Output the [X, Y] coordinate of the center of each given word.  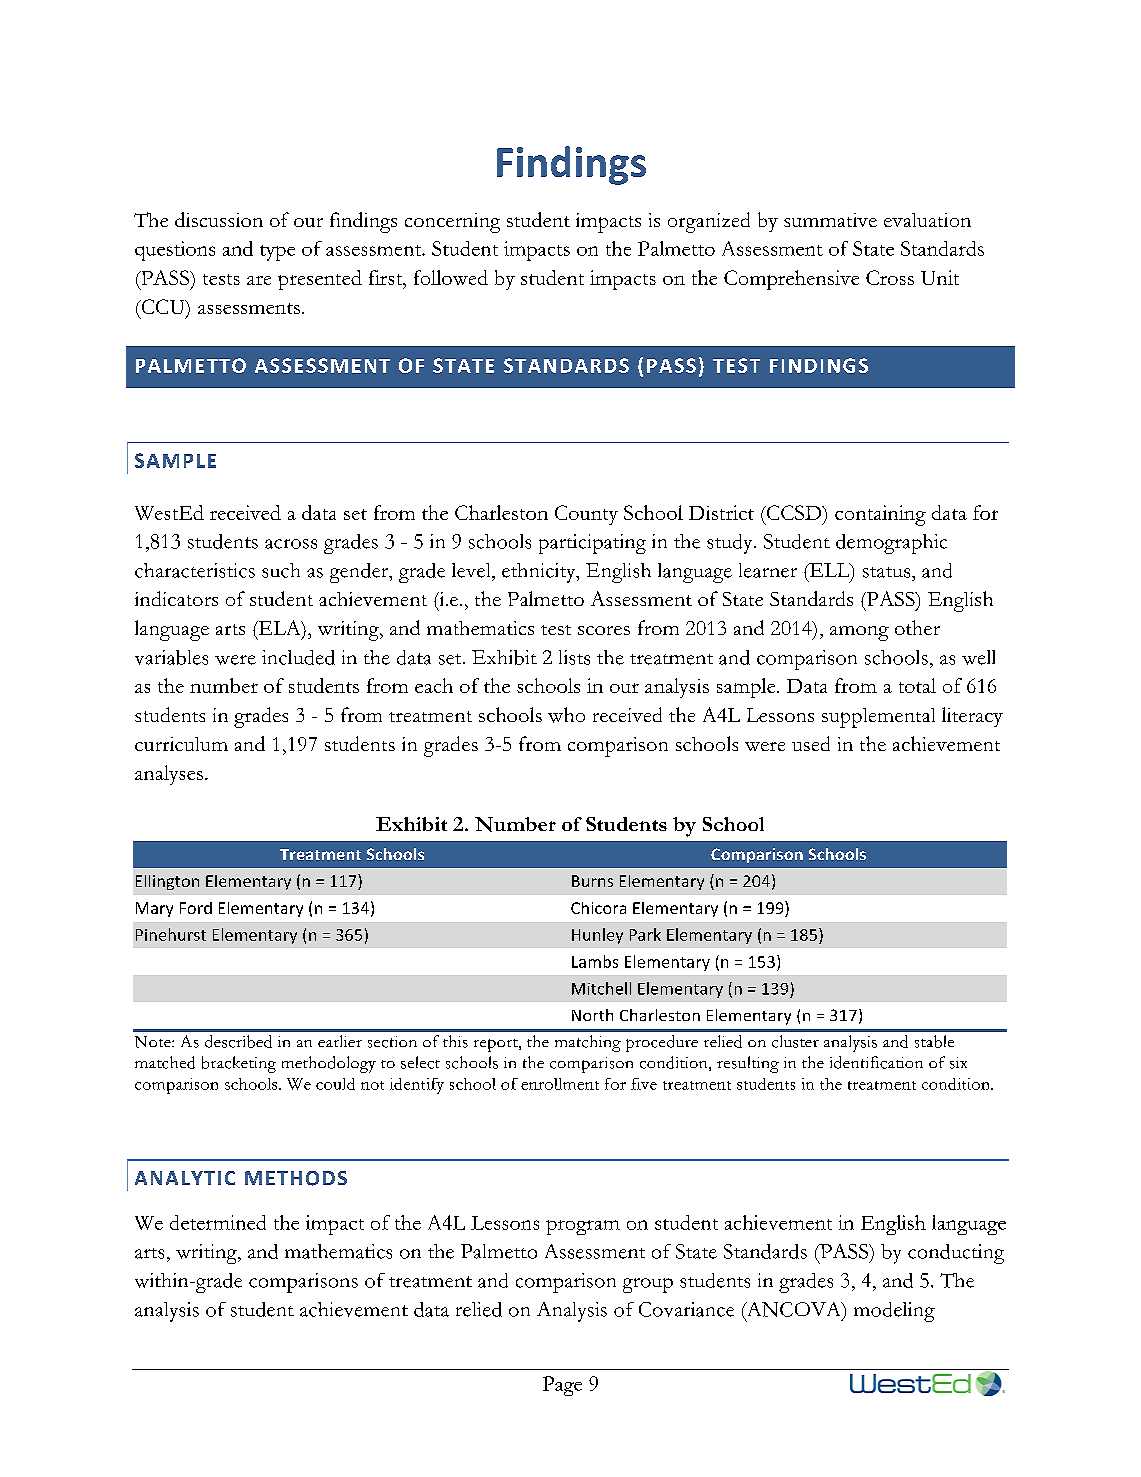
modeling [894, 1312]
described [238, 1041]
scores [604, 630]
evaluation [927, 220]
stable [934, 1041]
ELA [279, 629]
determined [218, 1222]
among [859, 633]
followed [451, 277]
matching [588, 1043]
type [277, 253]
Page [562, 1386]
